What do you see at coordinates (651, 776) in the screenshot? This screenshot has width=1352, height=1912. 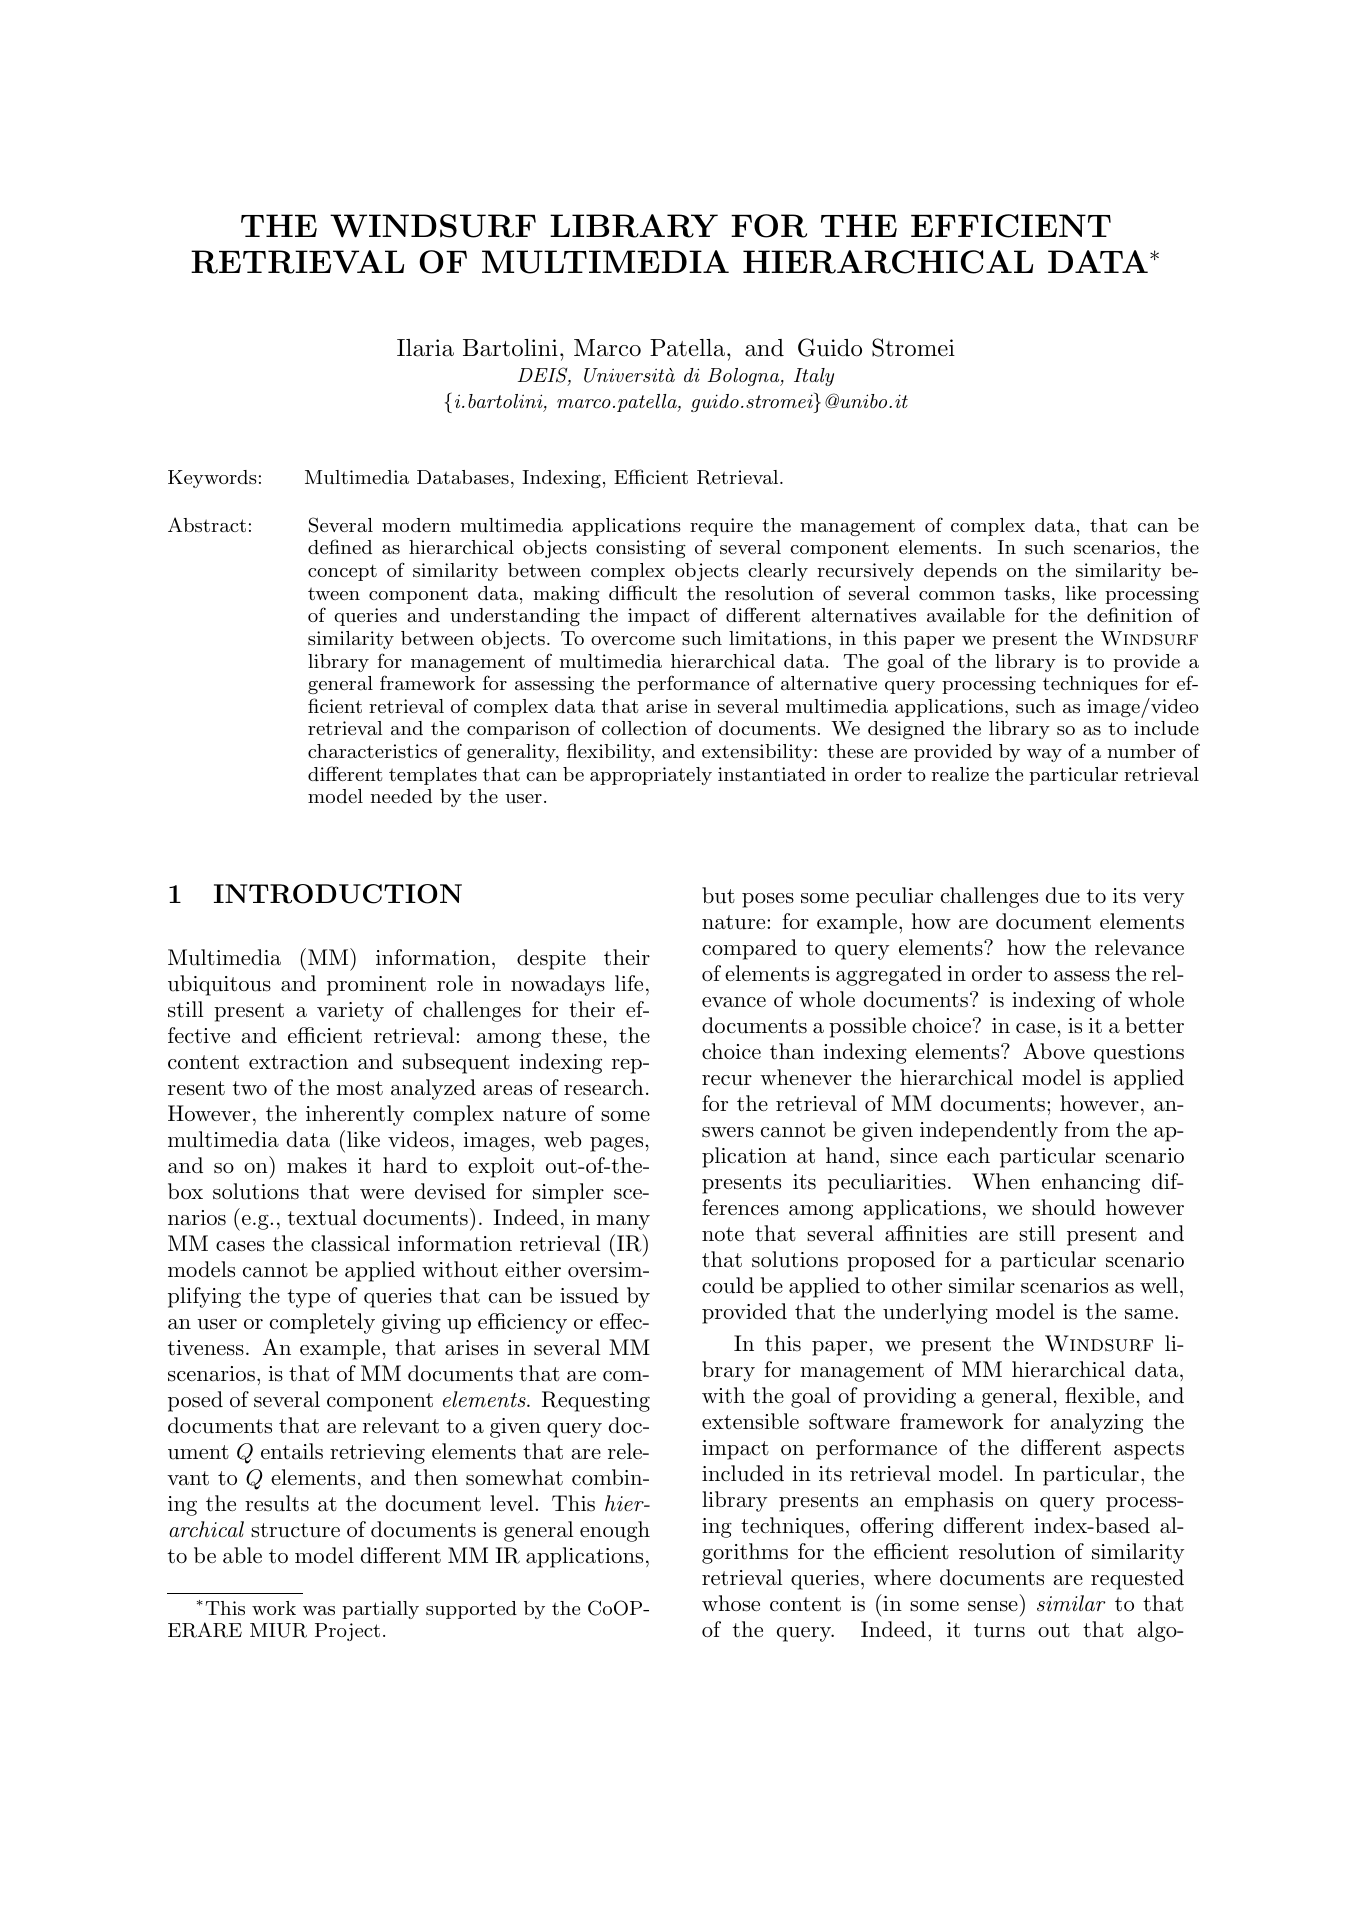 I see `appropriately` at bounding box center [651, 776].
